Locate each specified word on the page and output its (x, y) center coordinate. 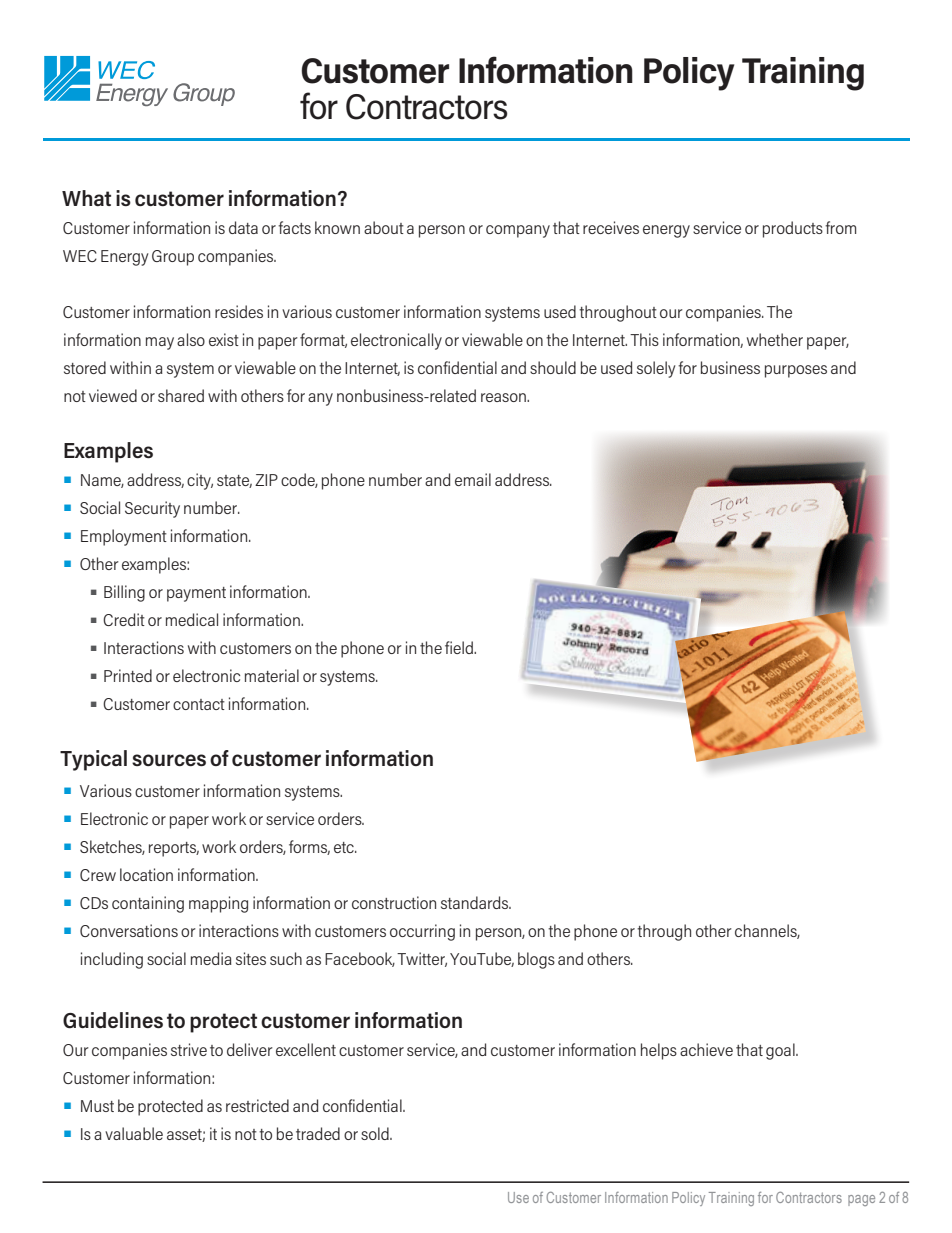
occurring (422, 932)
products (793, 229)
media (211, 958)
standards (476, 902)
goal (781, 1051)
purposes (796, 371)
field (460, 647)
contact (199, 704)
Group (173, 258)
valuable (134, 1133)
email (473, 479)
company (518, 231)
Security (152, 509)
